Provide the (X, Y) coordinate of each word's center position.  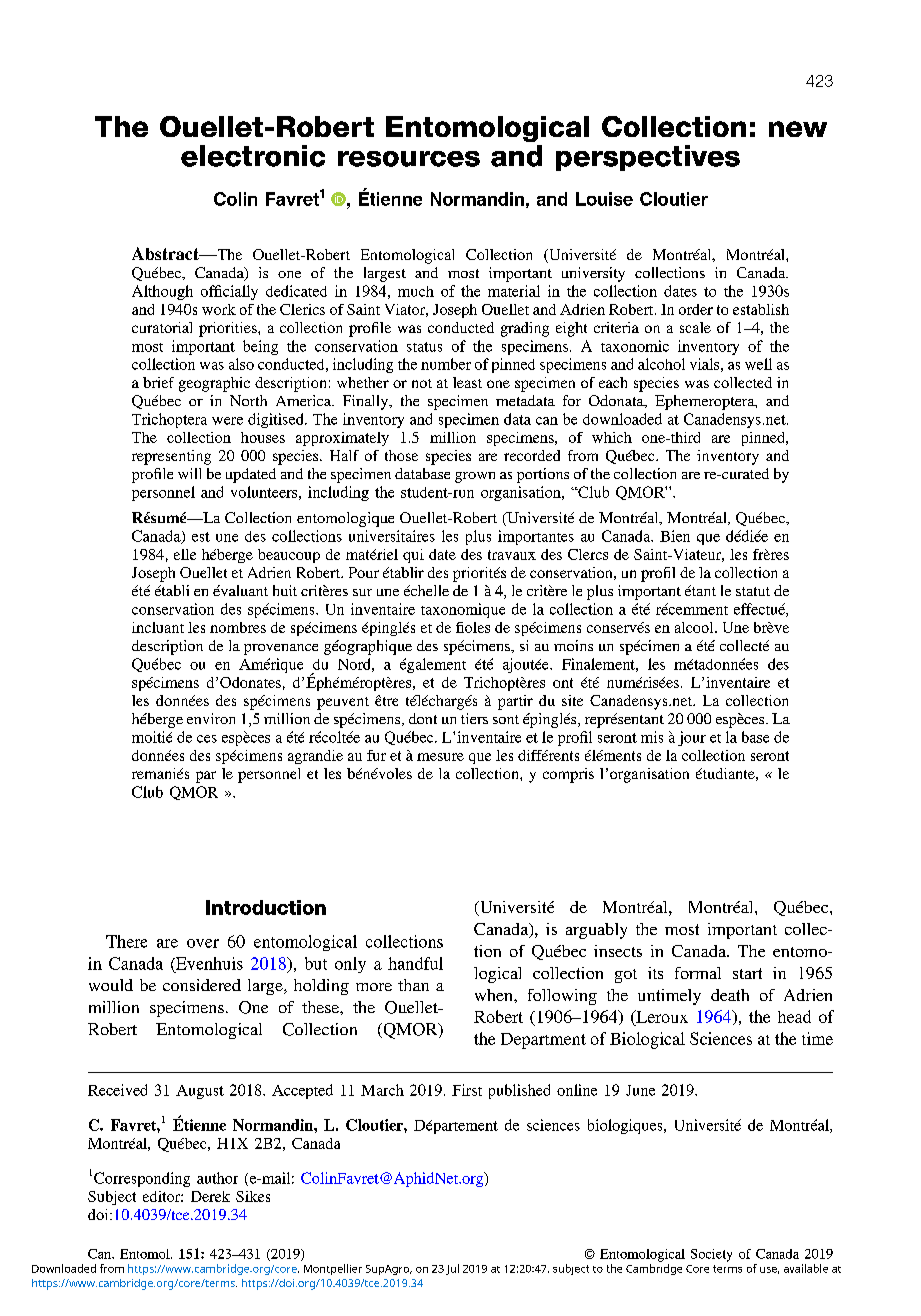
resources (409, 159)
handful (415, 963)
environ (211, 718)
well (758, 364)
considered (202, 985)
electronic (253, 156)
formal (698, 973)
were (227, 421)
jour (692, 738)
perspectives (648, 158)
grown (475, 477)
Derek (210, 1196)
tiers (474, 718)
